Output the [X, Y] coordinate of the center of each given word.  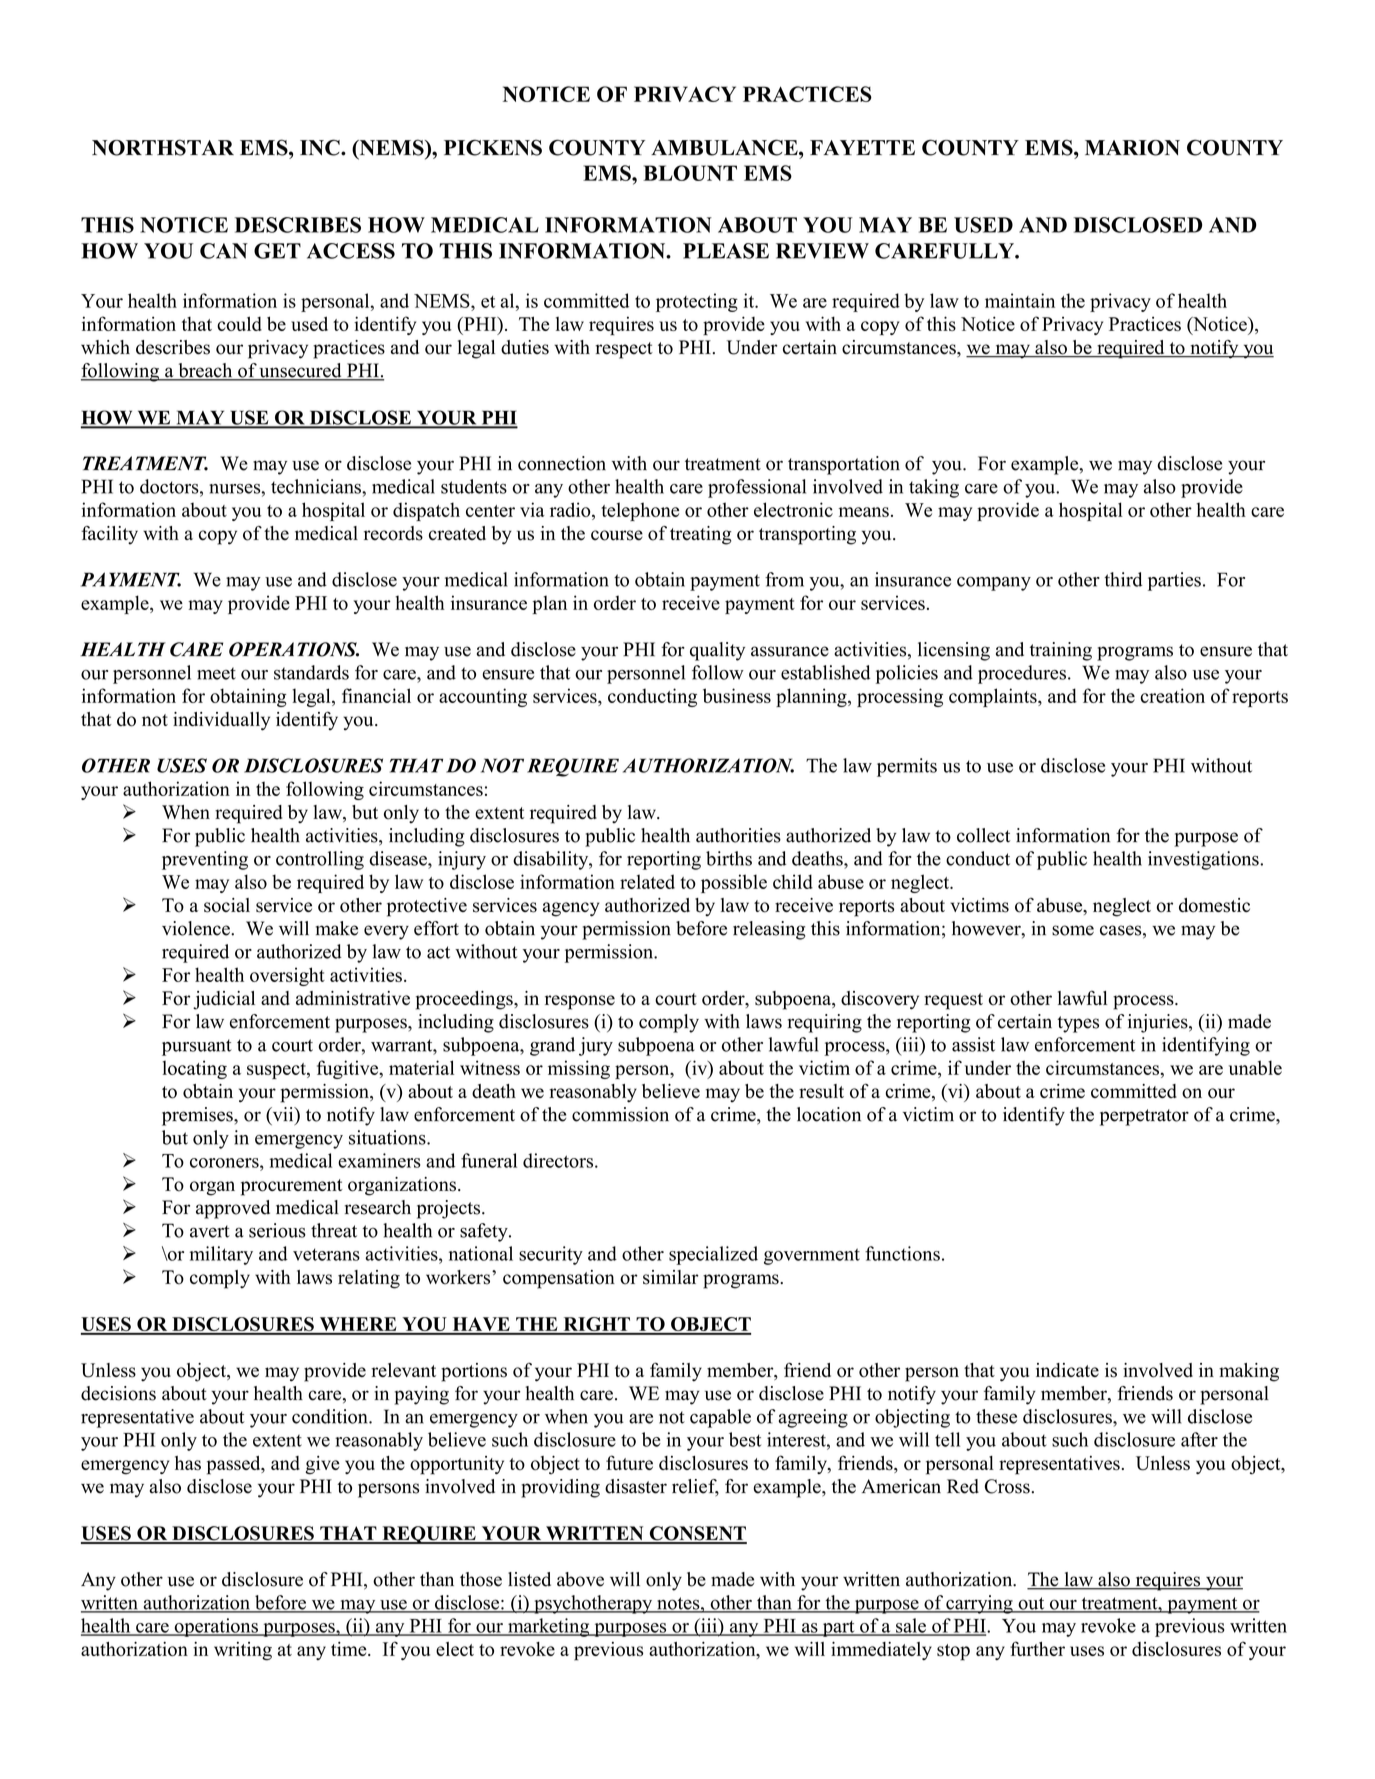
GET [277, 251]
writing [243, 1651]
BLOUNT [690, 173]
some [1073, 930]
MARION [1132, 148]
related [647, 881]
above [580, 1579]
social [227, 905]
